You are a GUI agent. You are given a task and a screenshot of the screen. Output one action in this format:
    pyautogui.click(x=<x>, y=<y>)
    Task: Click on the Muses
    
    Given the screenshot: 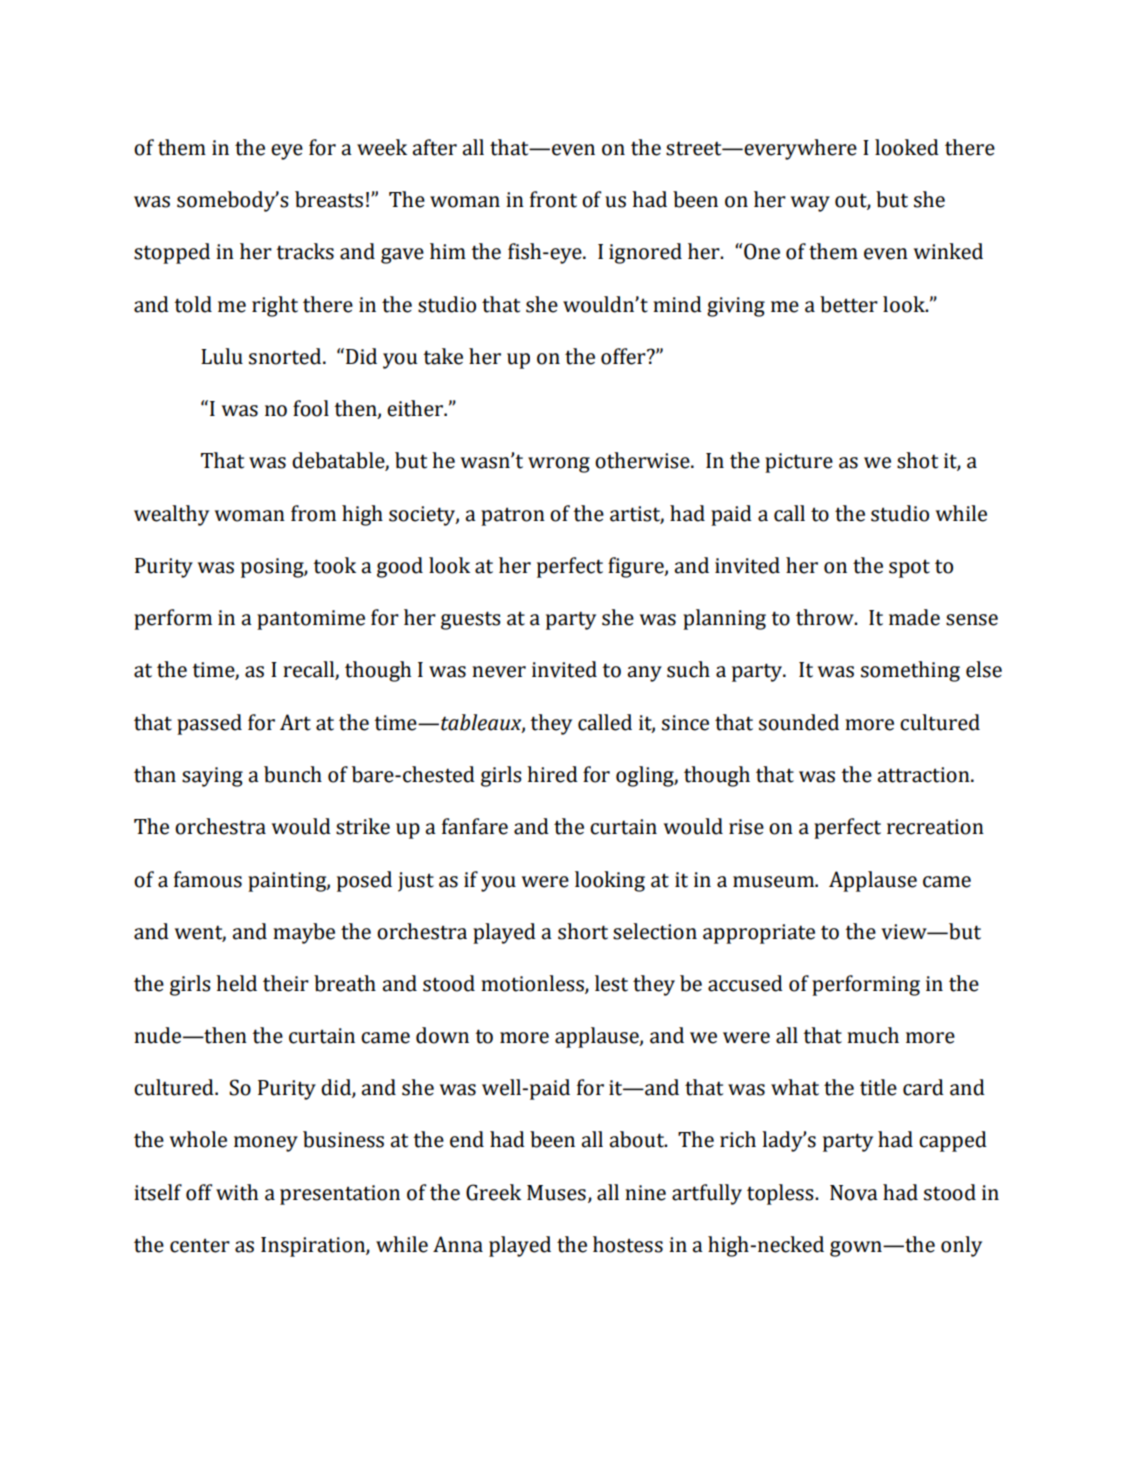 What is the action you would take?
    pyautogui.click(x=556, y=1193)
